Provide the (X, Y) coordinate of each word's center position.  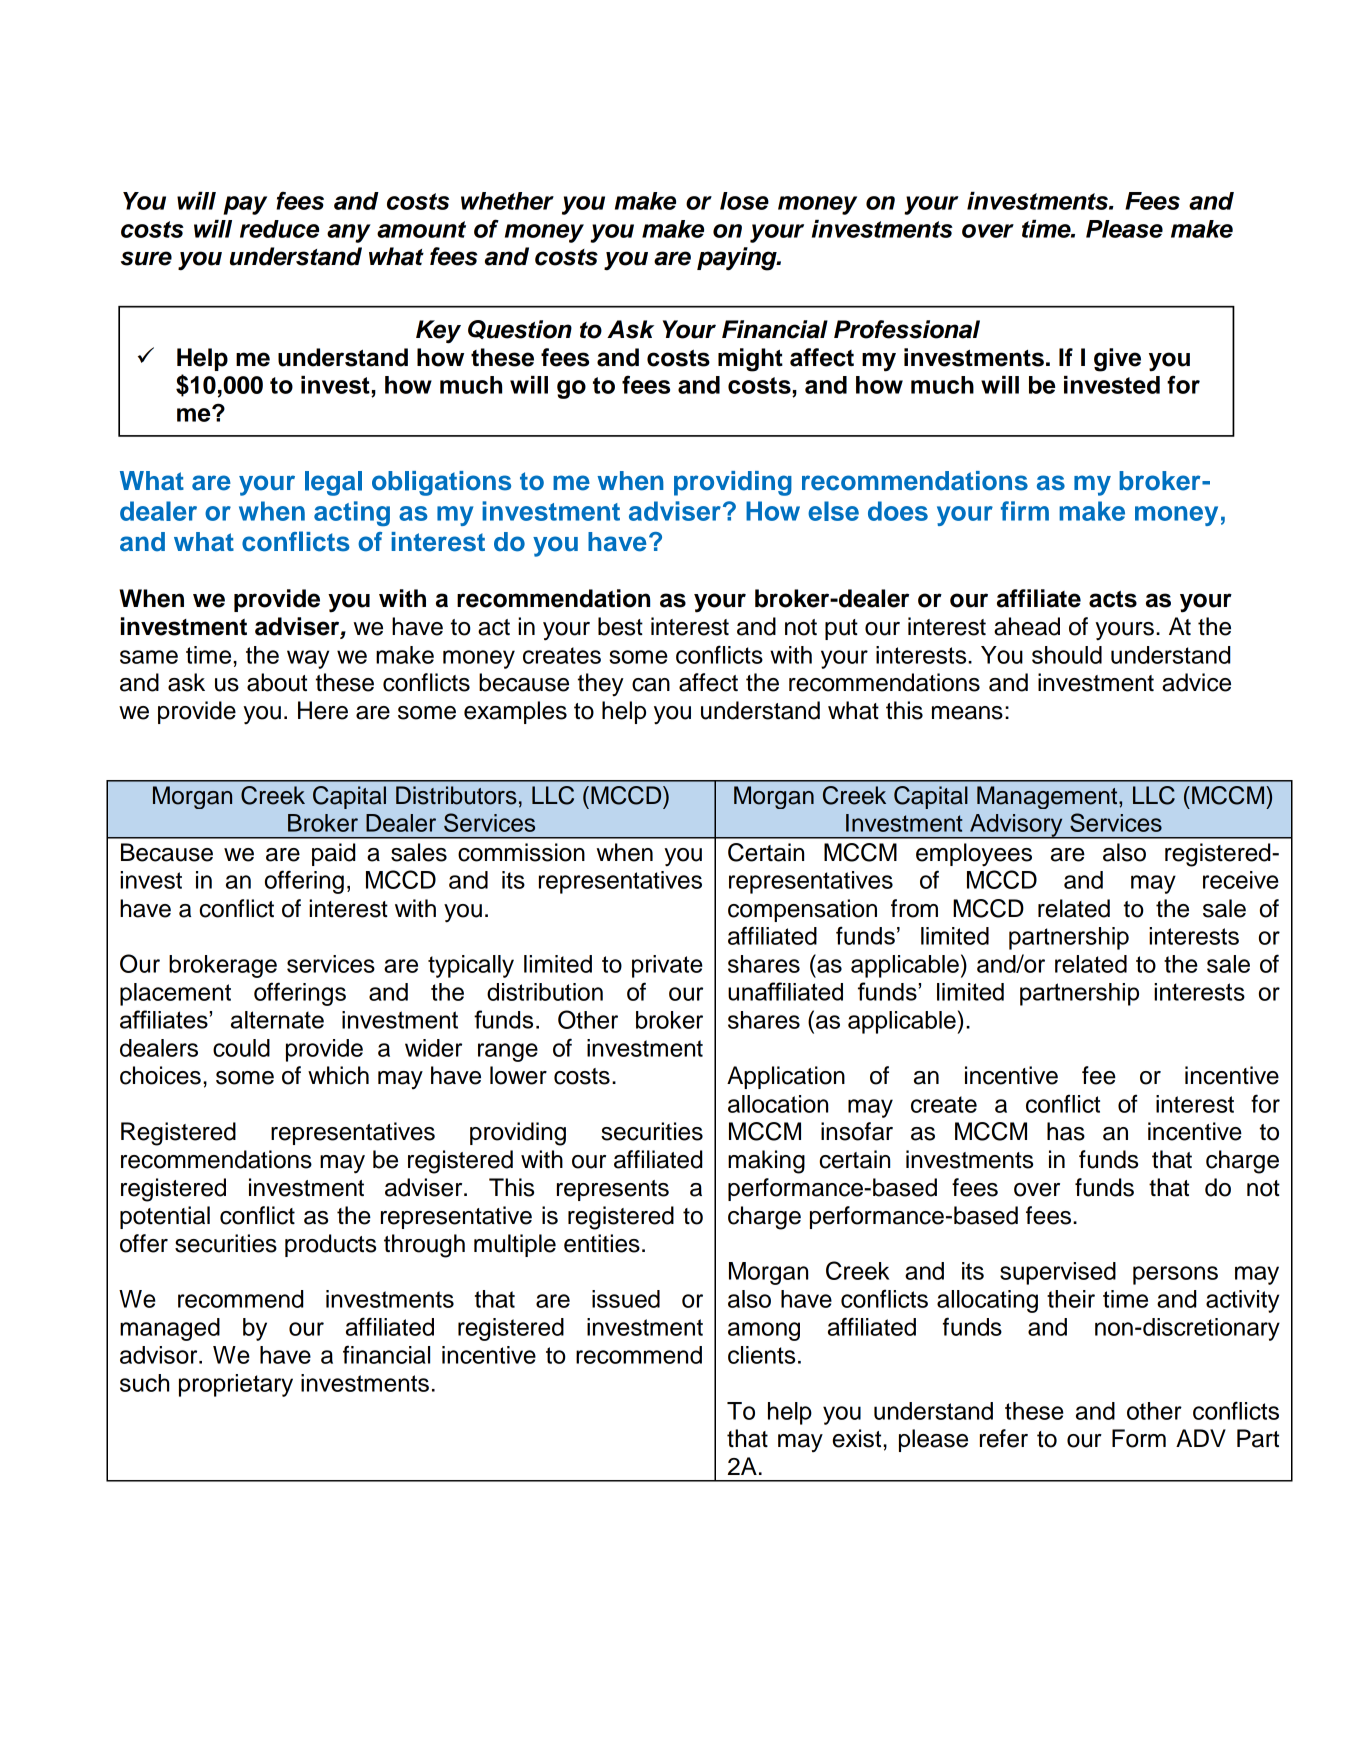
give (1117, 360)
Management (1048, 797)
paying (738, 259)
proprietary (236, 1385)
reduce (279, 229)
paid (333, 854)
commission (521, 852)
